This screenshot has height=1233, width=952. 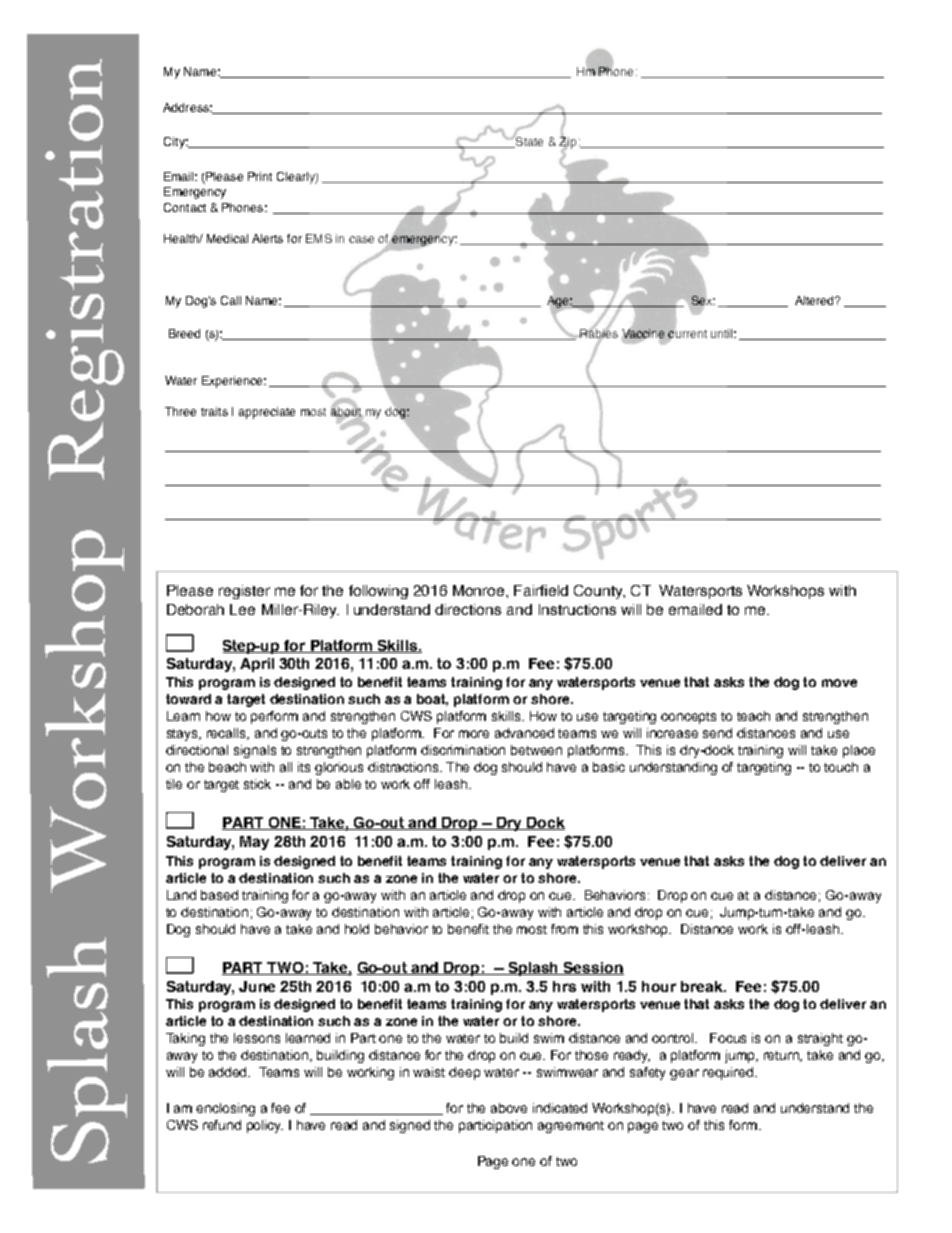 I want to click on case, so click(x=361, y=239).
